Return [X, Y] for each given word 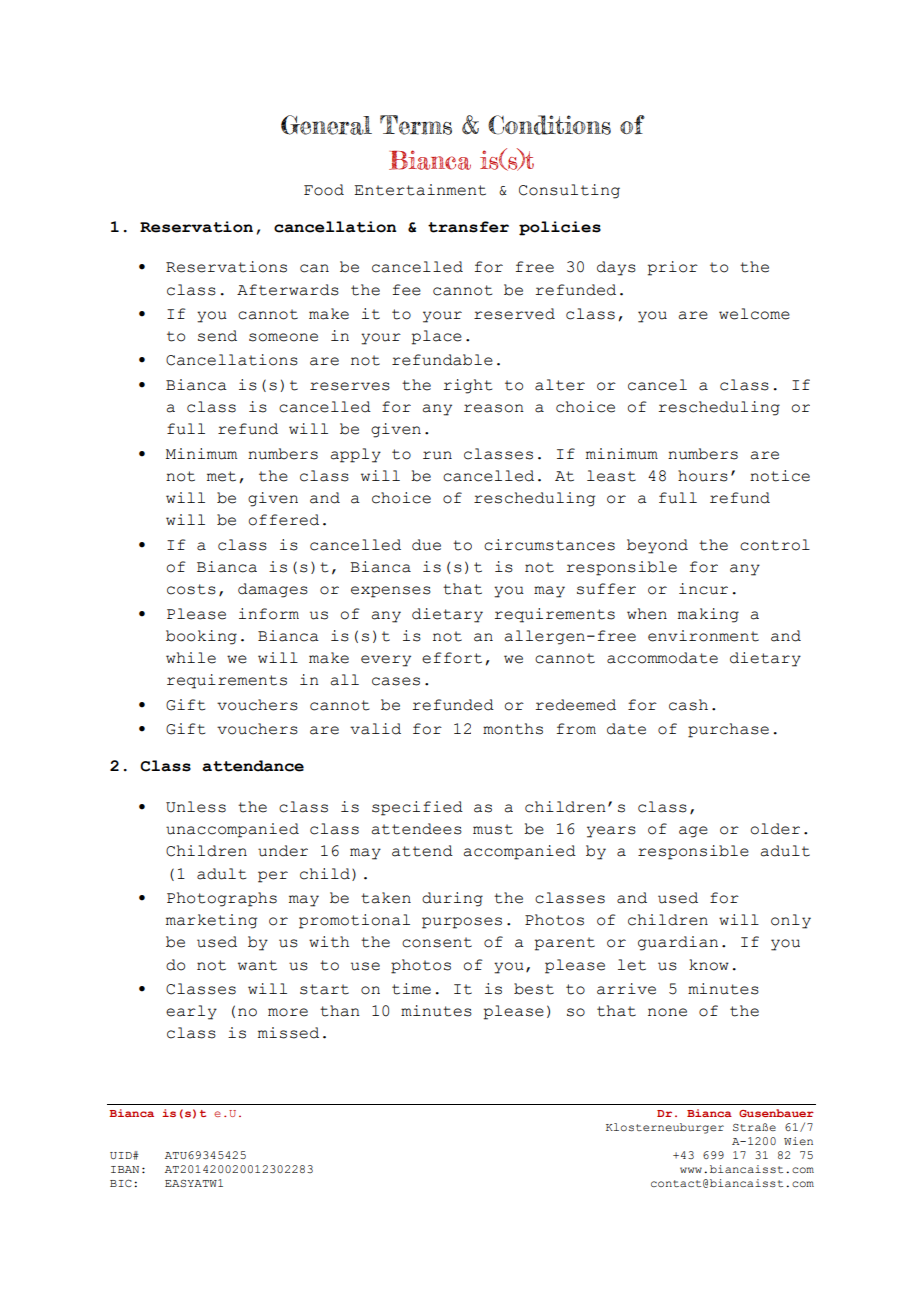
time [411, 989]
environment [703, 636]
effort [452, 658]
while [191, 658]
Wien [798, 1141]
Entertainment [420, 190]
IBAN [125, 1169]
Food [324, 190]
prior [673, 268]
